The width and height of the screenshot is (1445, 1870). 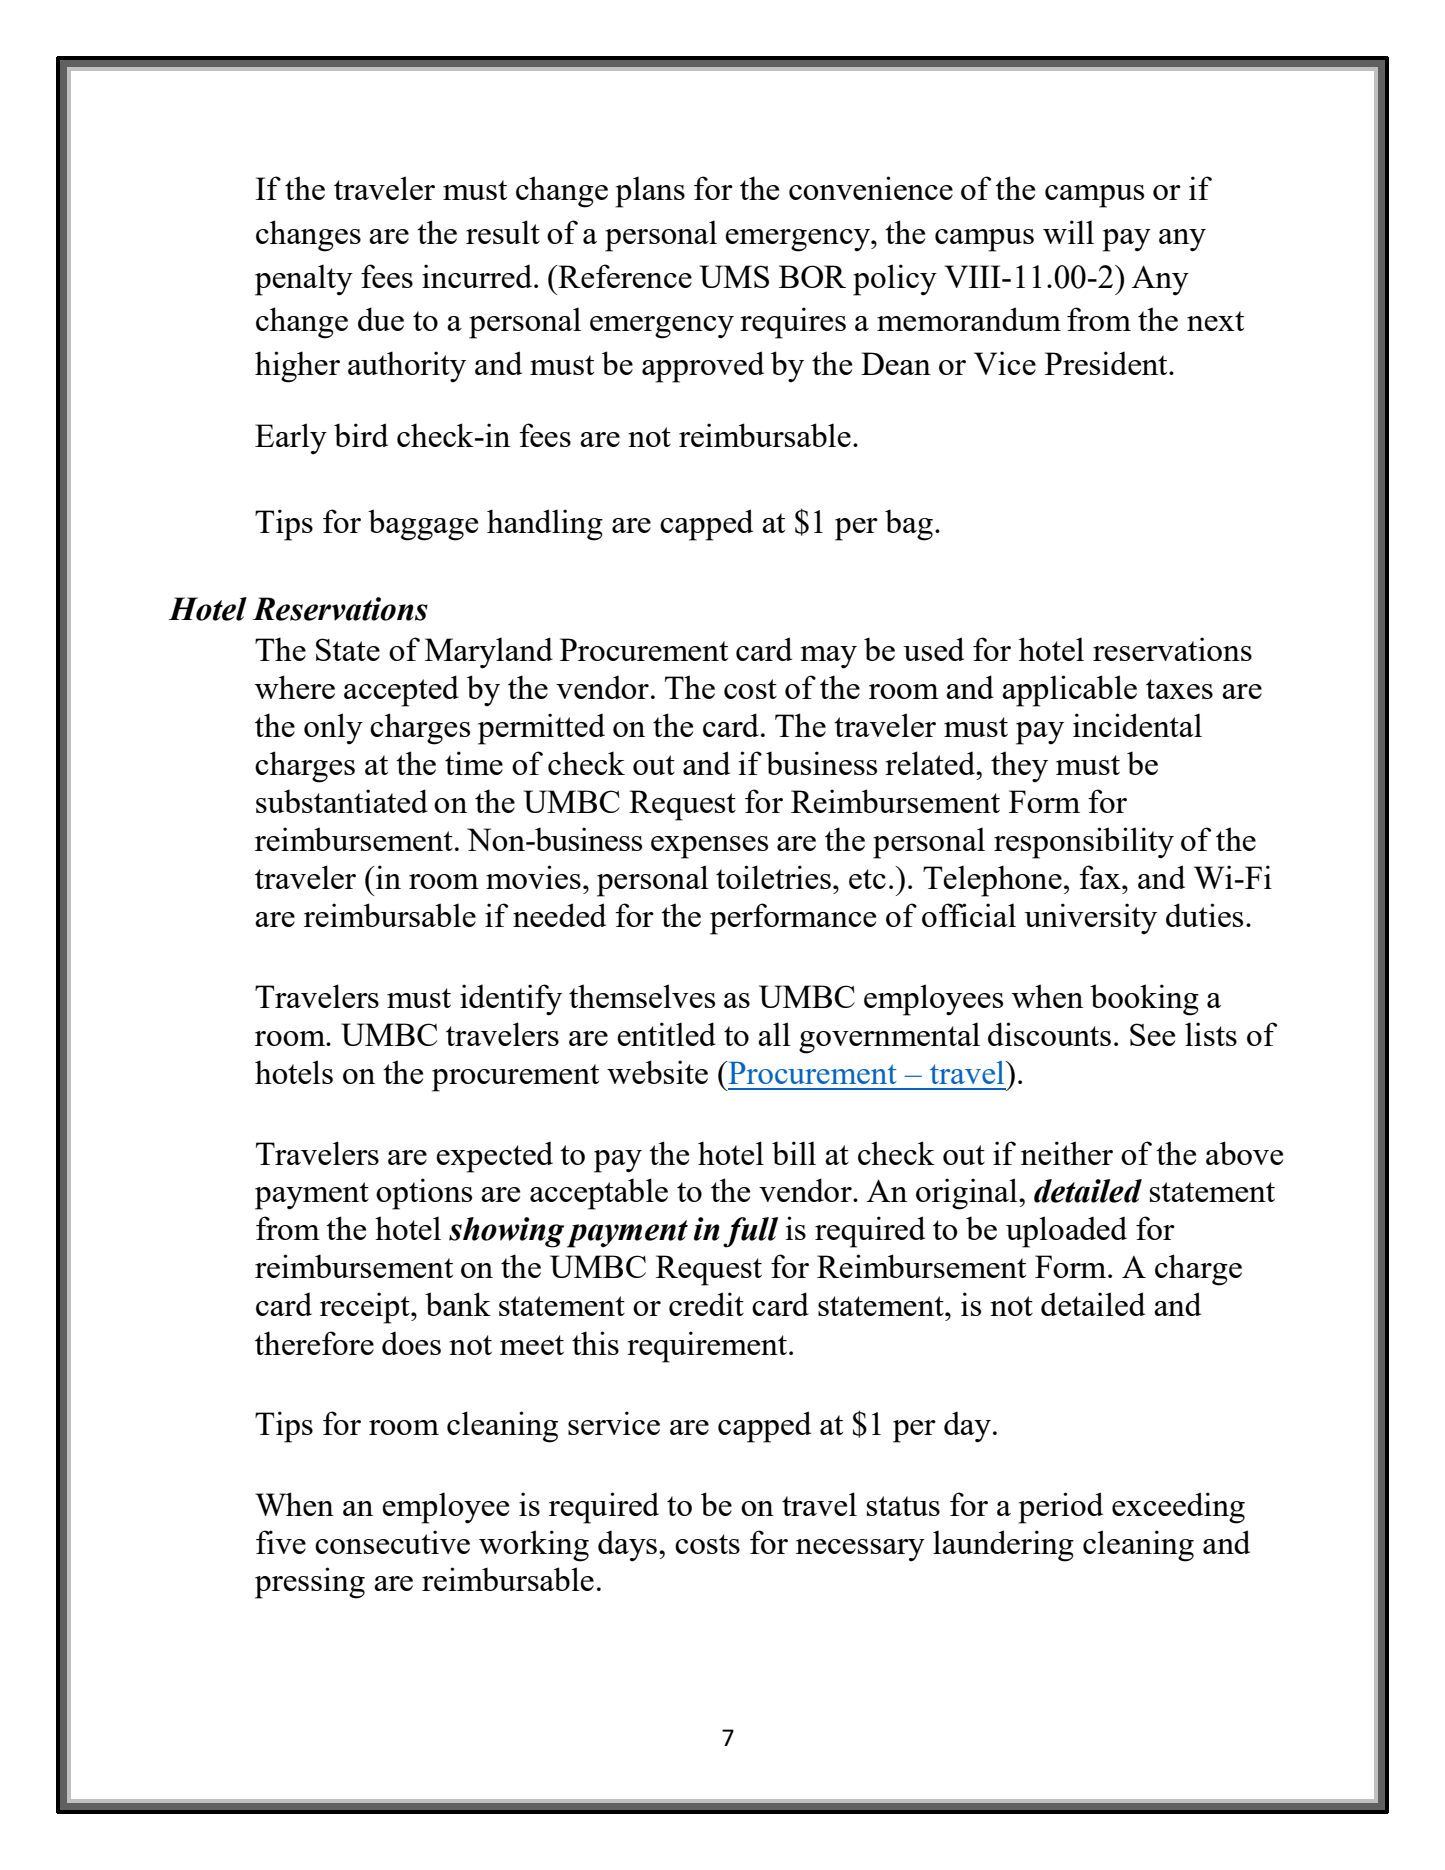 I want to click on uploaded, so click(x=1066, y=1232).
